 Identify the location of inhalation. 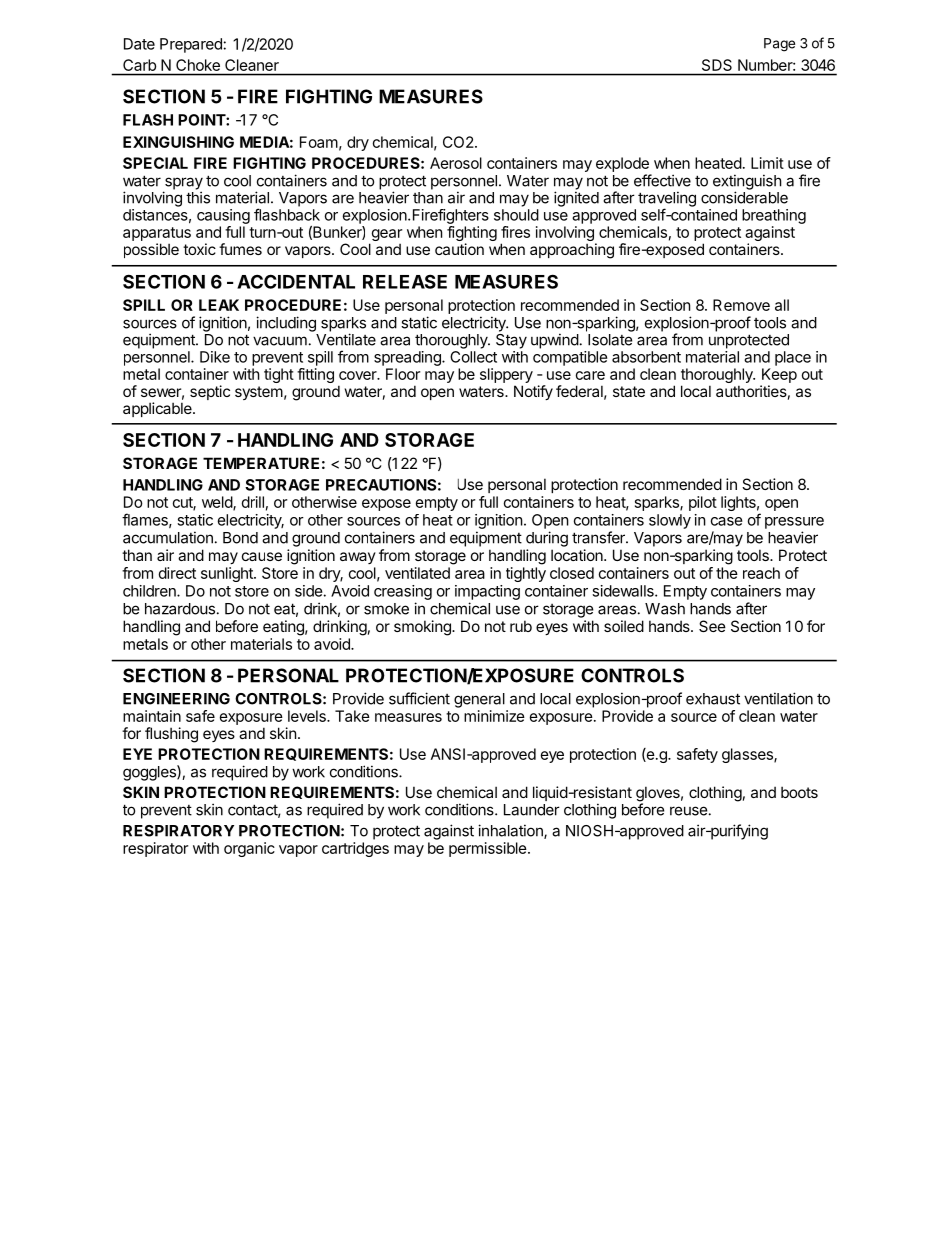
(511, 831).
